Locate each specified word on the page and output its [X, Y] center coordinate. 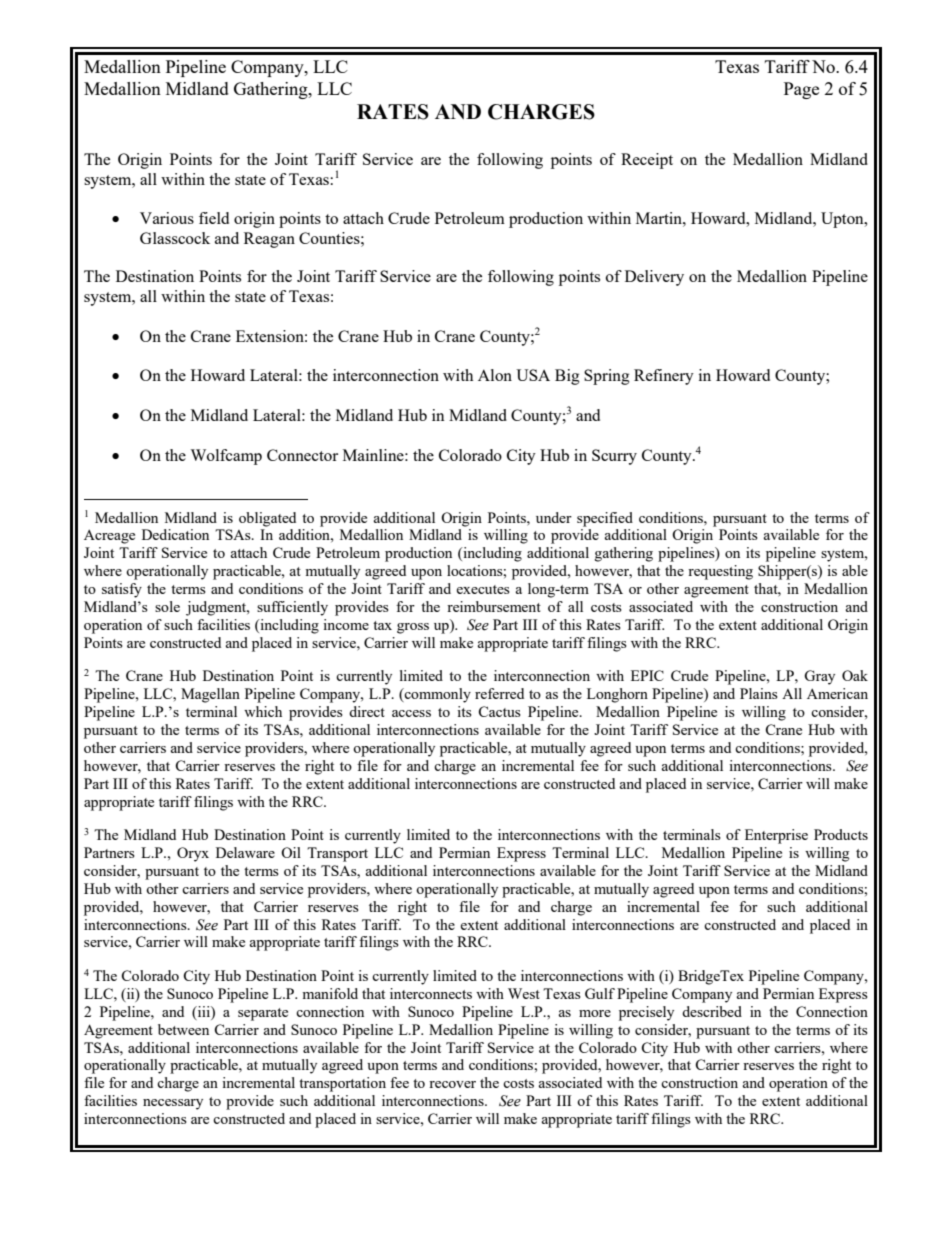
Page [801, 90]
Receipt [647, 161]
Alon [495, 375]
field [214, 218]
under [554, 517]
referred [499, 693]
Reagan [269, 240]
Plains [759, 693]
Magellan [210, 695]
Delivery [654, 278]
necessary [173, 1104]
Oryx [193, 854]
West [524, 993]
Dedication [175, 534]
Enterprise [776, 836]
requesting [720, 572]
